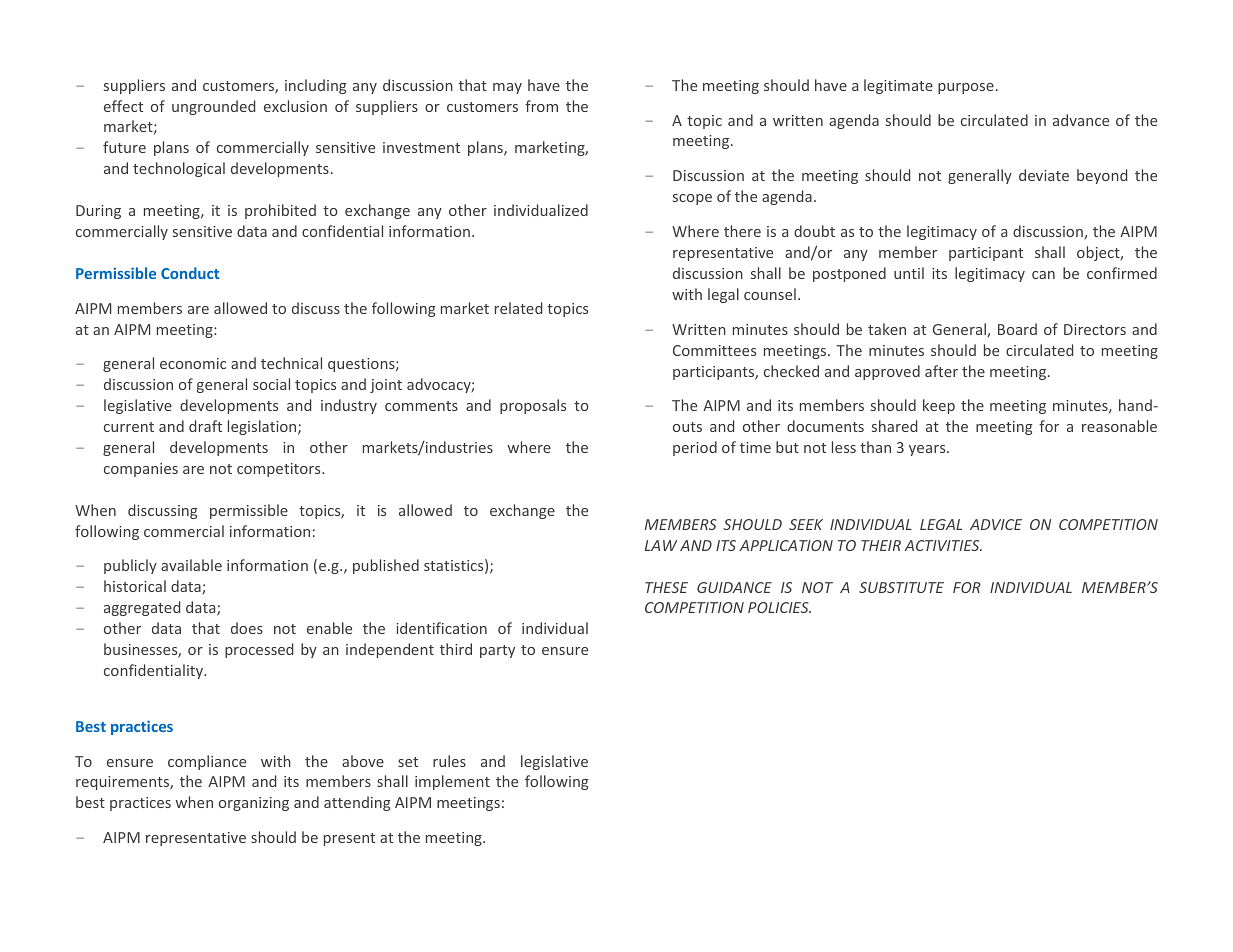 The width and height of the image is (1233, 952). I want to click on processed, so click(259, 650).
